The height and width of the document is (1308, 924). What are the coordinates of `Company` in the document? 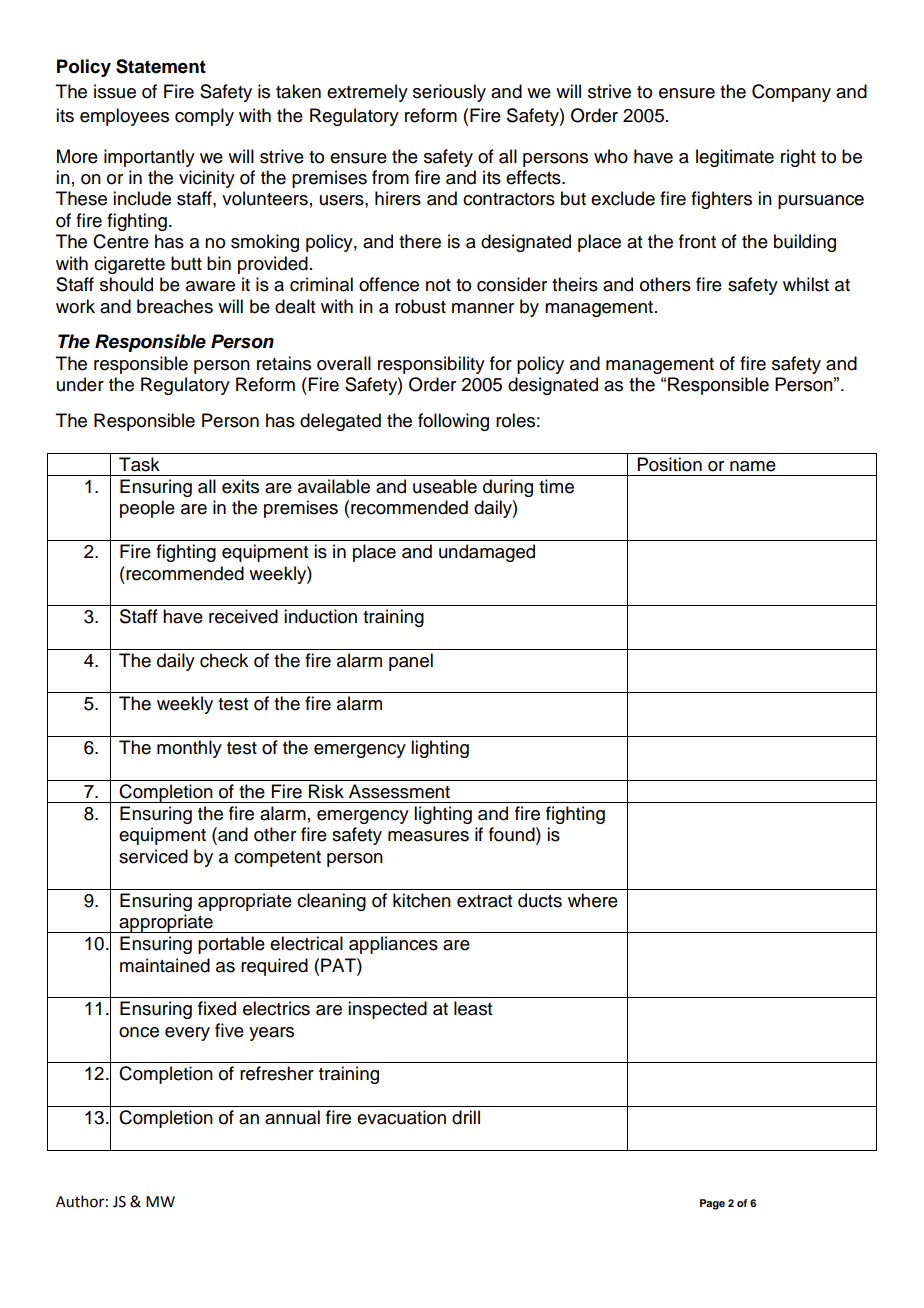 It's located at (791, 93).
